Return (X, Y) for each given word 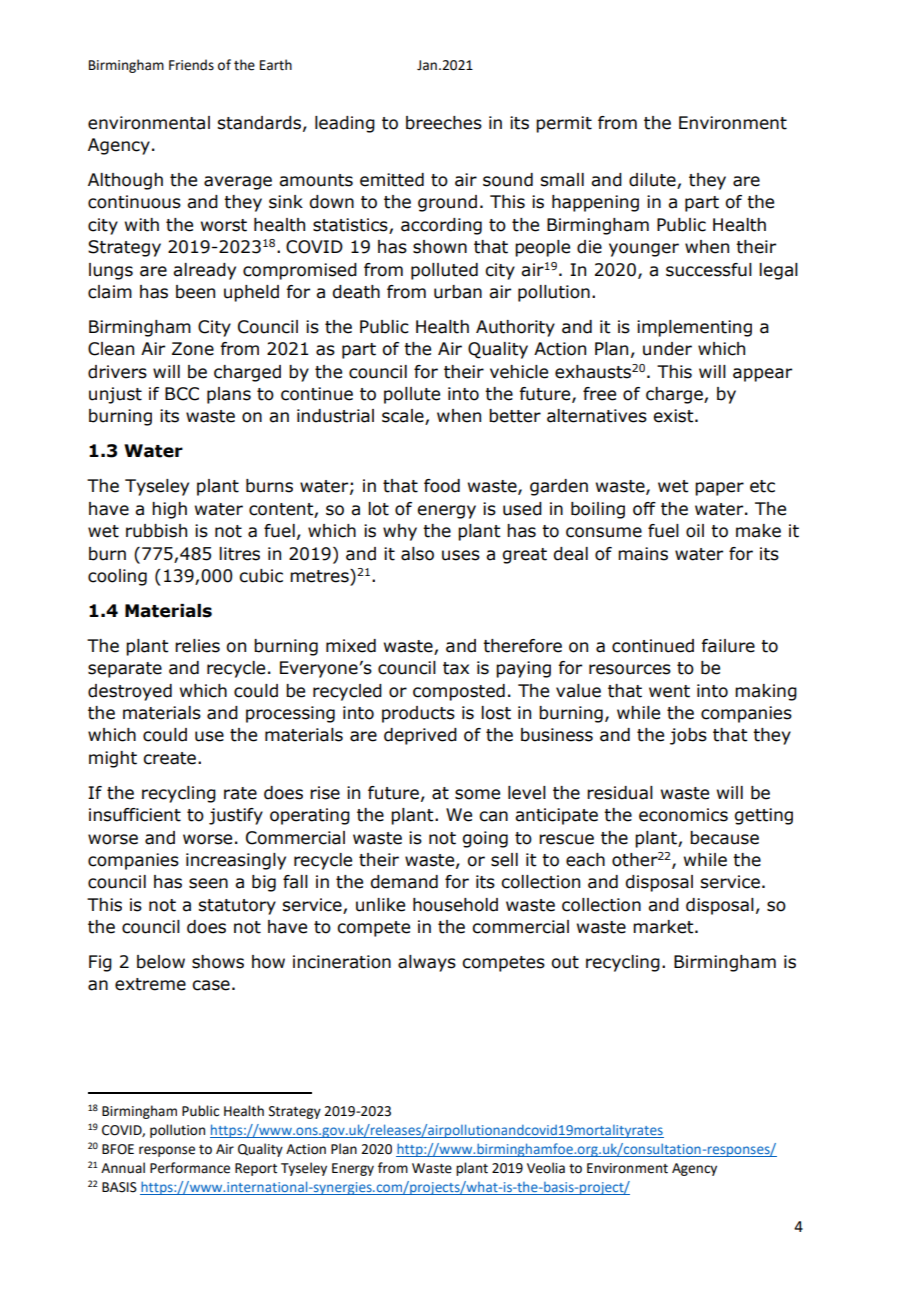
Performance (190, 1168)
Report (256, 1169)
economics (683, 815)
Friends (191, 65)
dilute (653, 181)
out (565, 962)
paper (719, 489)
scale (404, 417)
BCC (182, 394)
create (169, 758)
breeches (444, 123)
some (477, 794)
